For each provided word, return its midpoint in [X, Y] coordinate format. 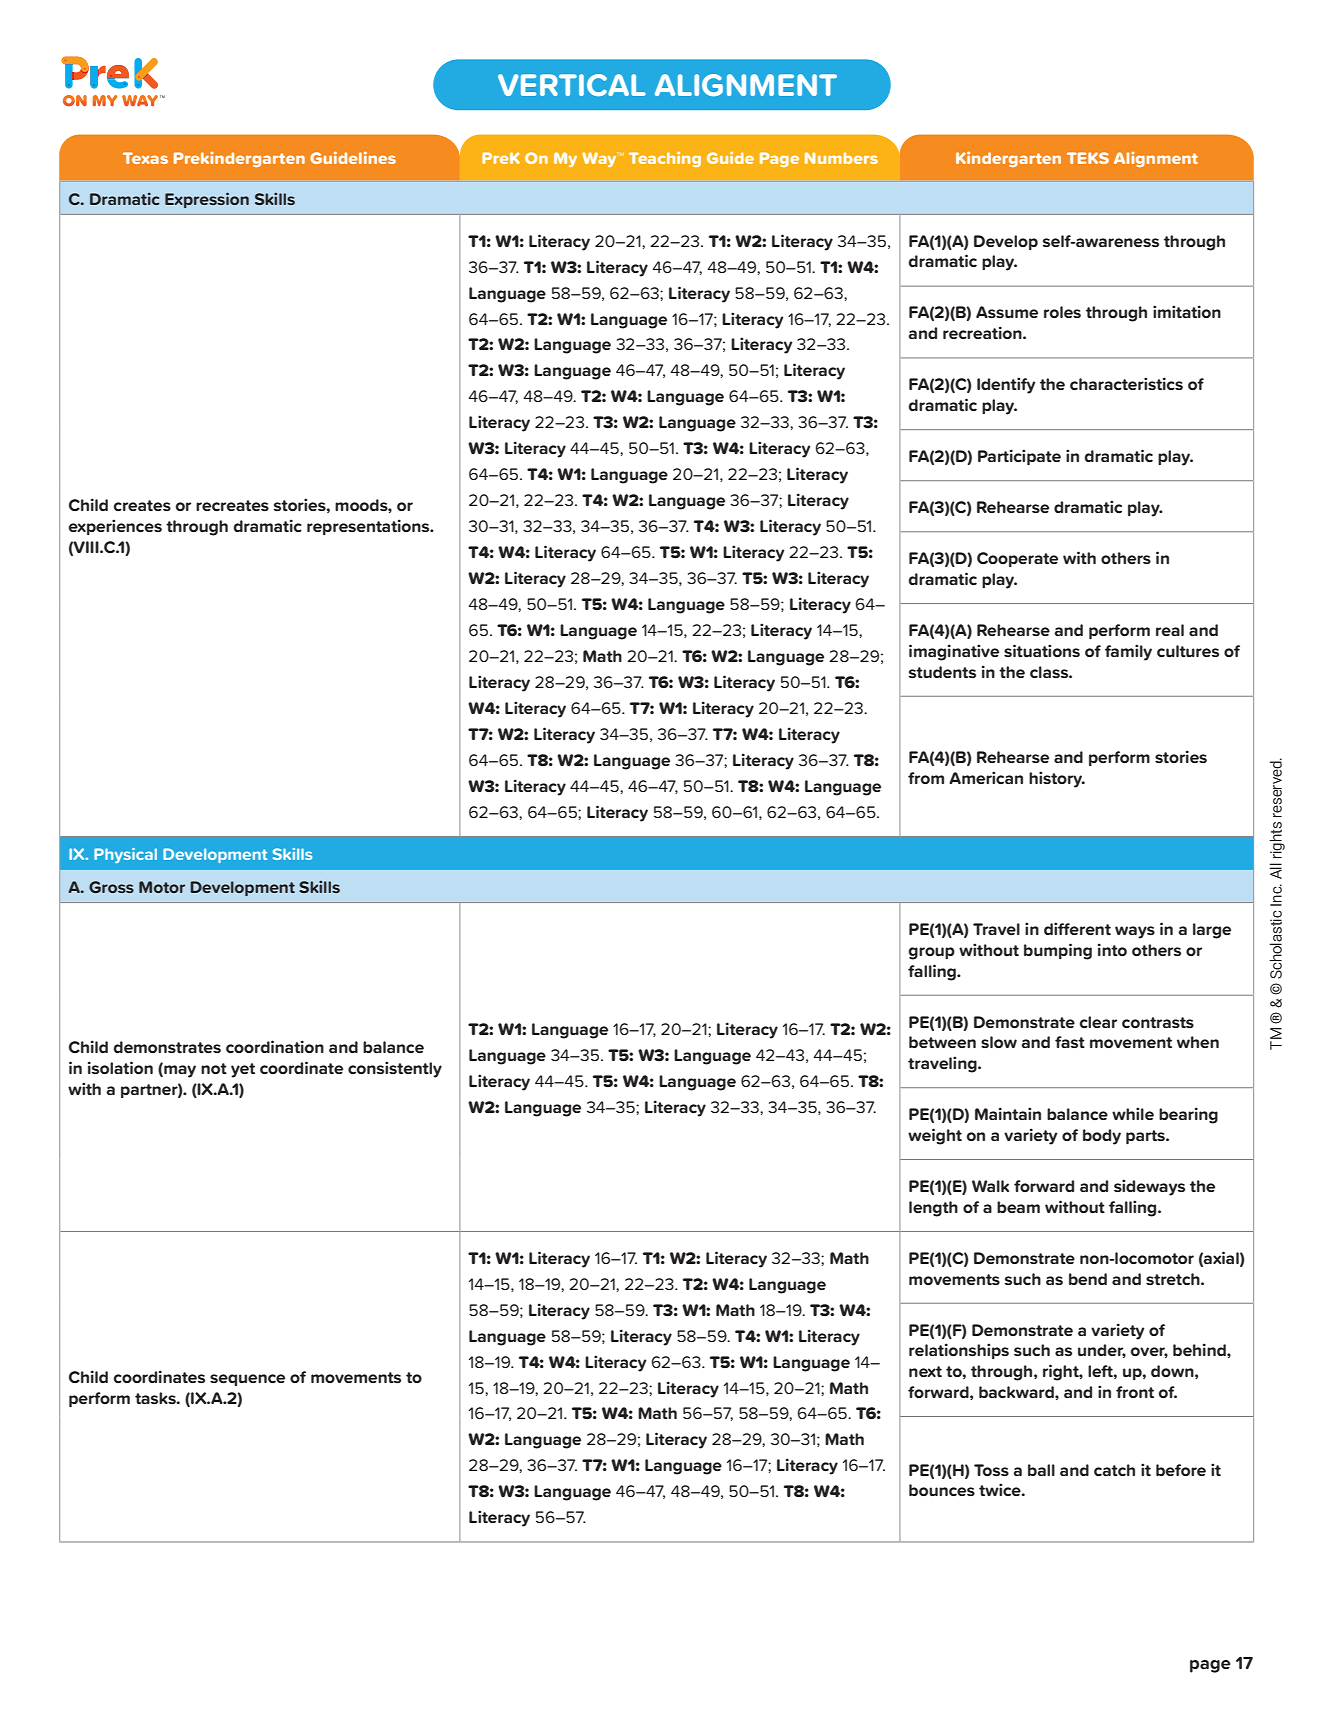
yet [243, 1070]
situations [1042, 650]
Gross [111, 887]
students [942, 672]
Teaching [665, 159]
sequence [247, 1380]
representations [369, 527]
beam [1018, 1207]
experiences [115, 527]
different [1077, 928]
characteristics [1126, 383]
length [933, 1209]
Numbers [841, 158]
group [931, 953]
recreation [983, 332]
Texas [145, 158]
